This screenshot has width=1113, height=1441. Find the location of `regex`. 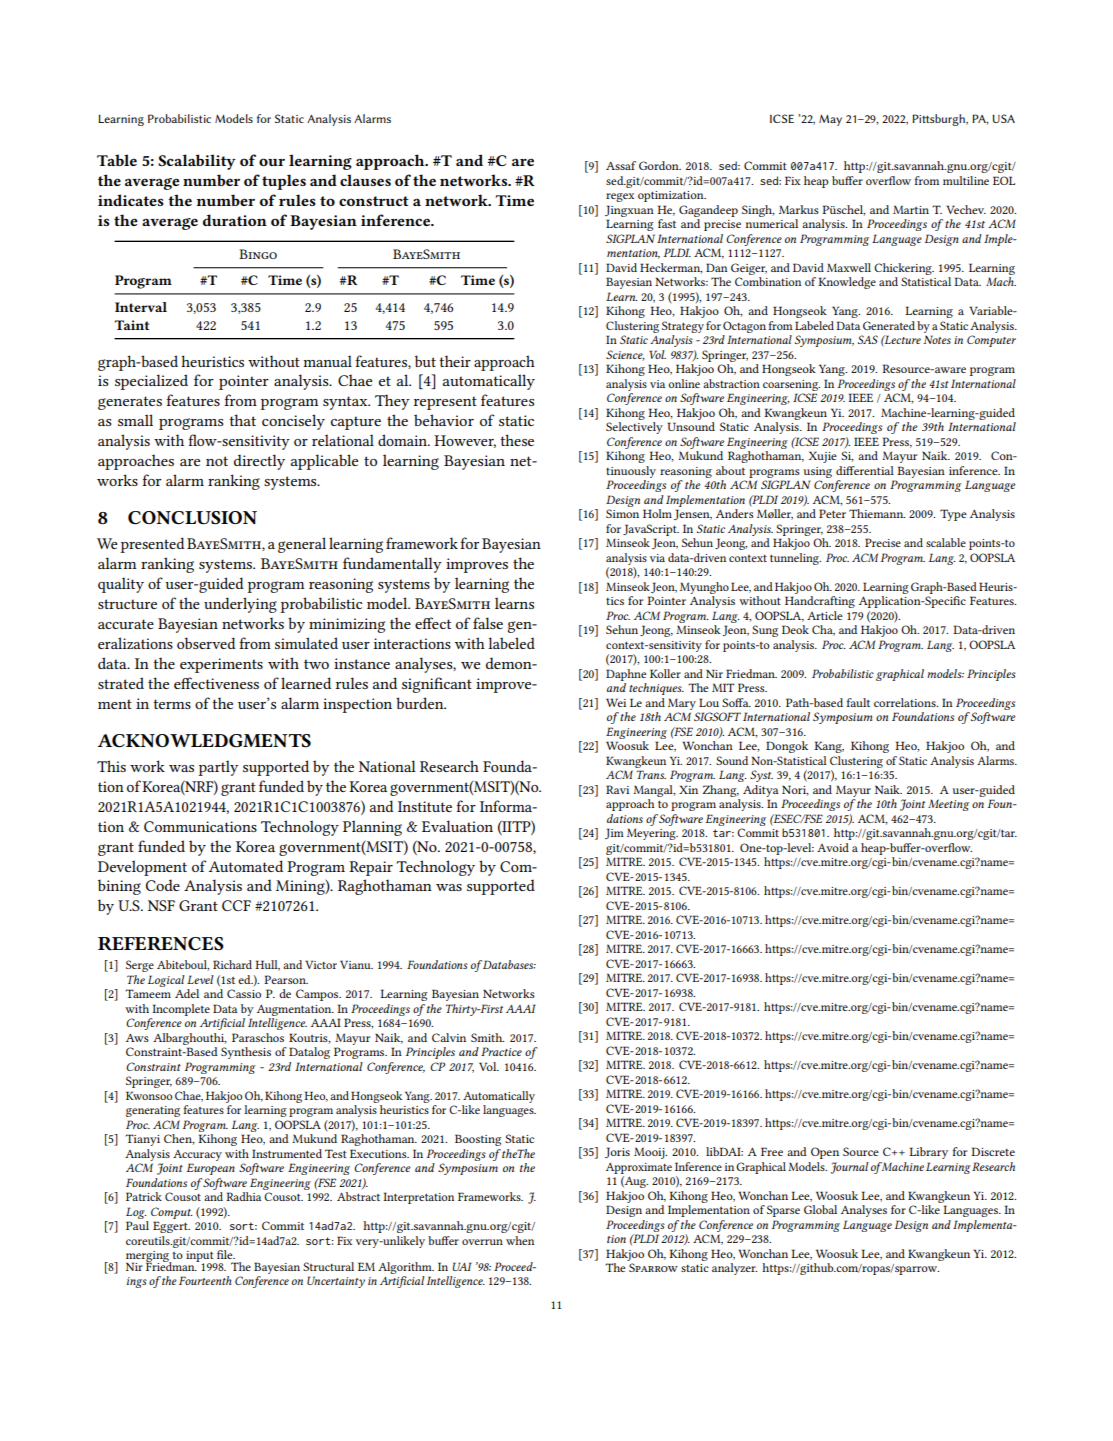

regex is located at coordinates (620, 197).
